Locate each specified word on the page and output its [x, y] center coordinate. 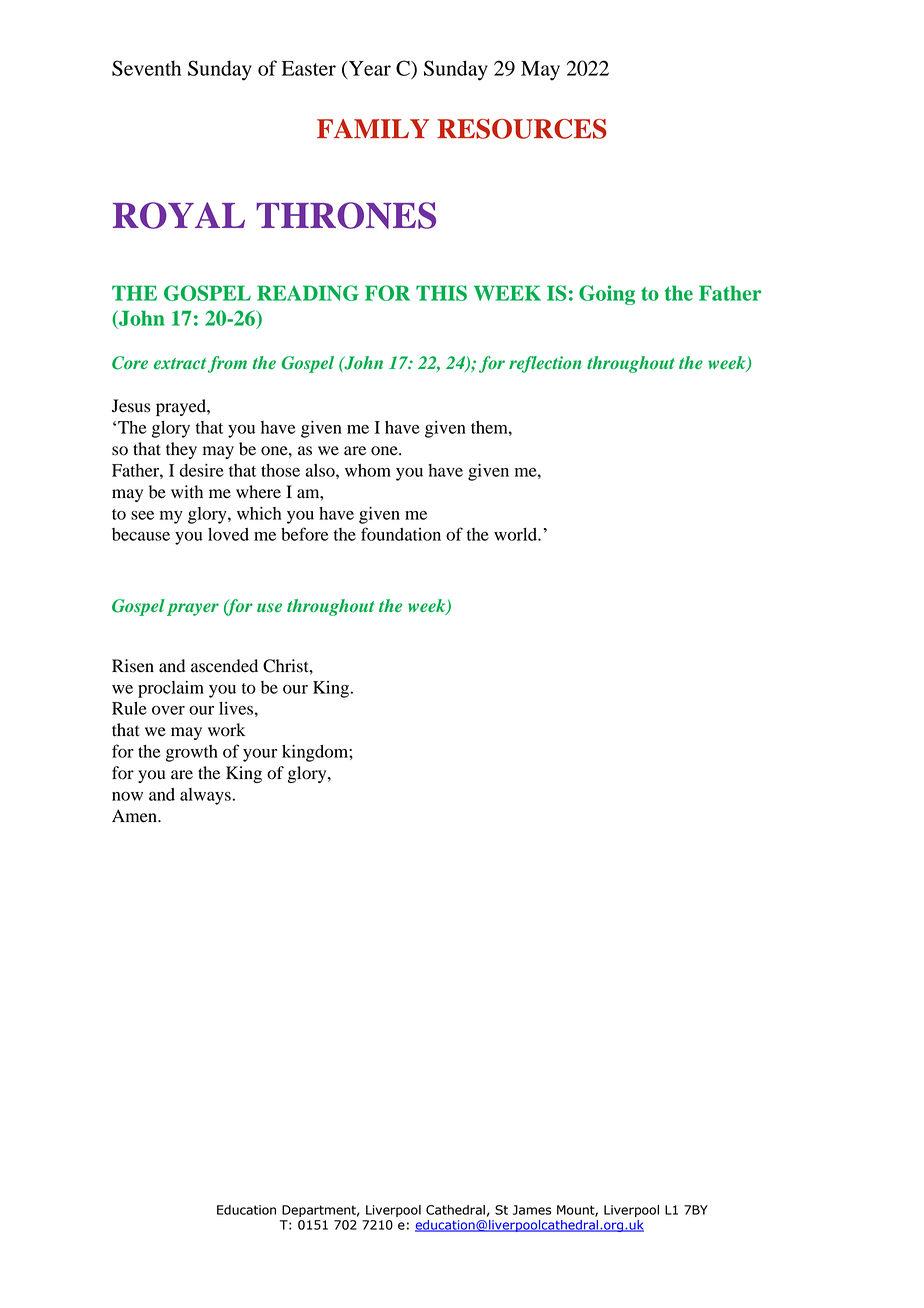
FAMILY [373, 128]
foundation [401, 534]
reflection [545, 364]
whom [368, 470]
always [205, 796]
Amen [135, 816]
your [260, 755]
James [532, 1210]
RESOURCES [522, 129]
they [181, 450]
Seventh [146, 68]
